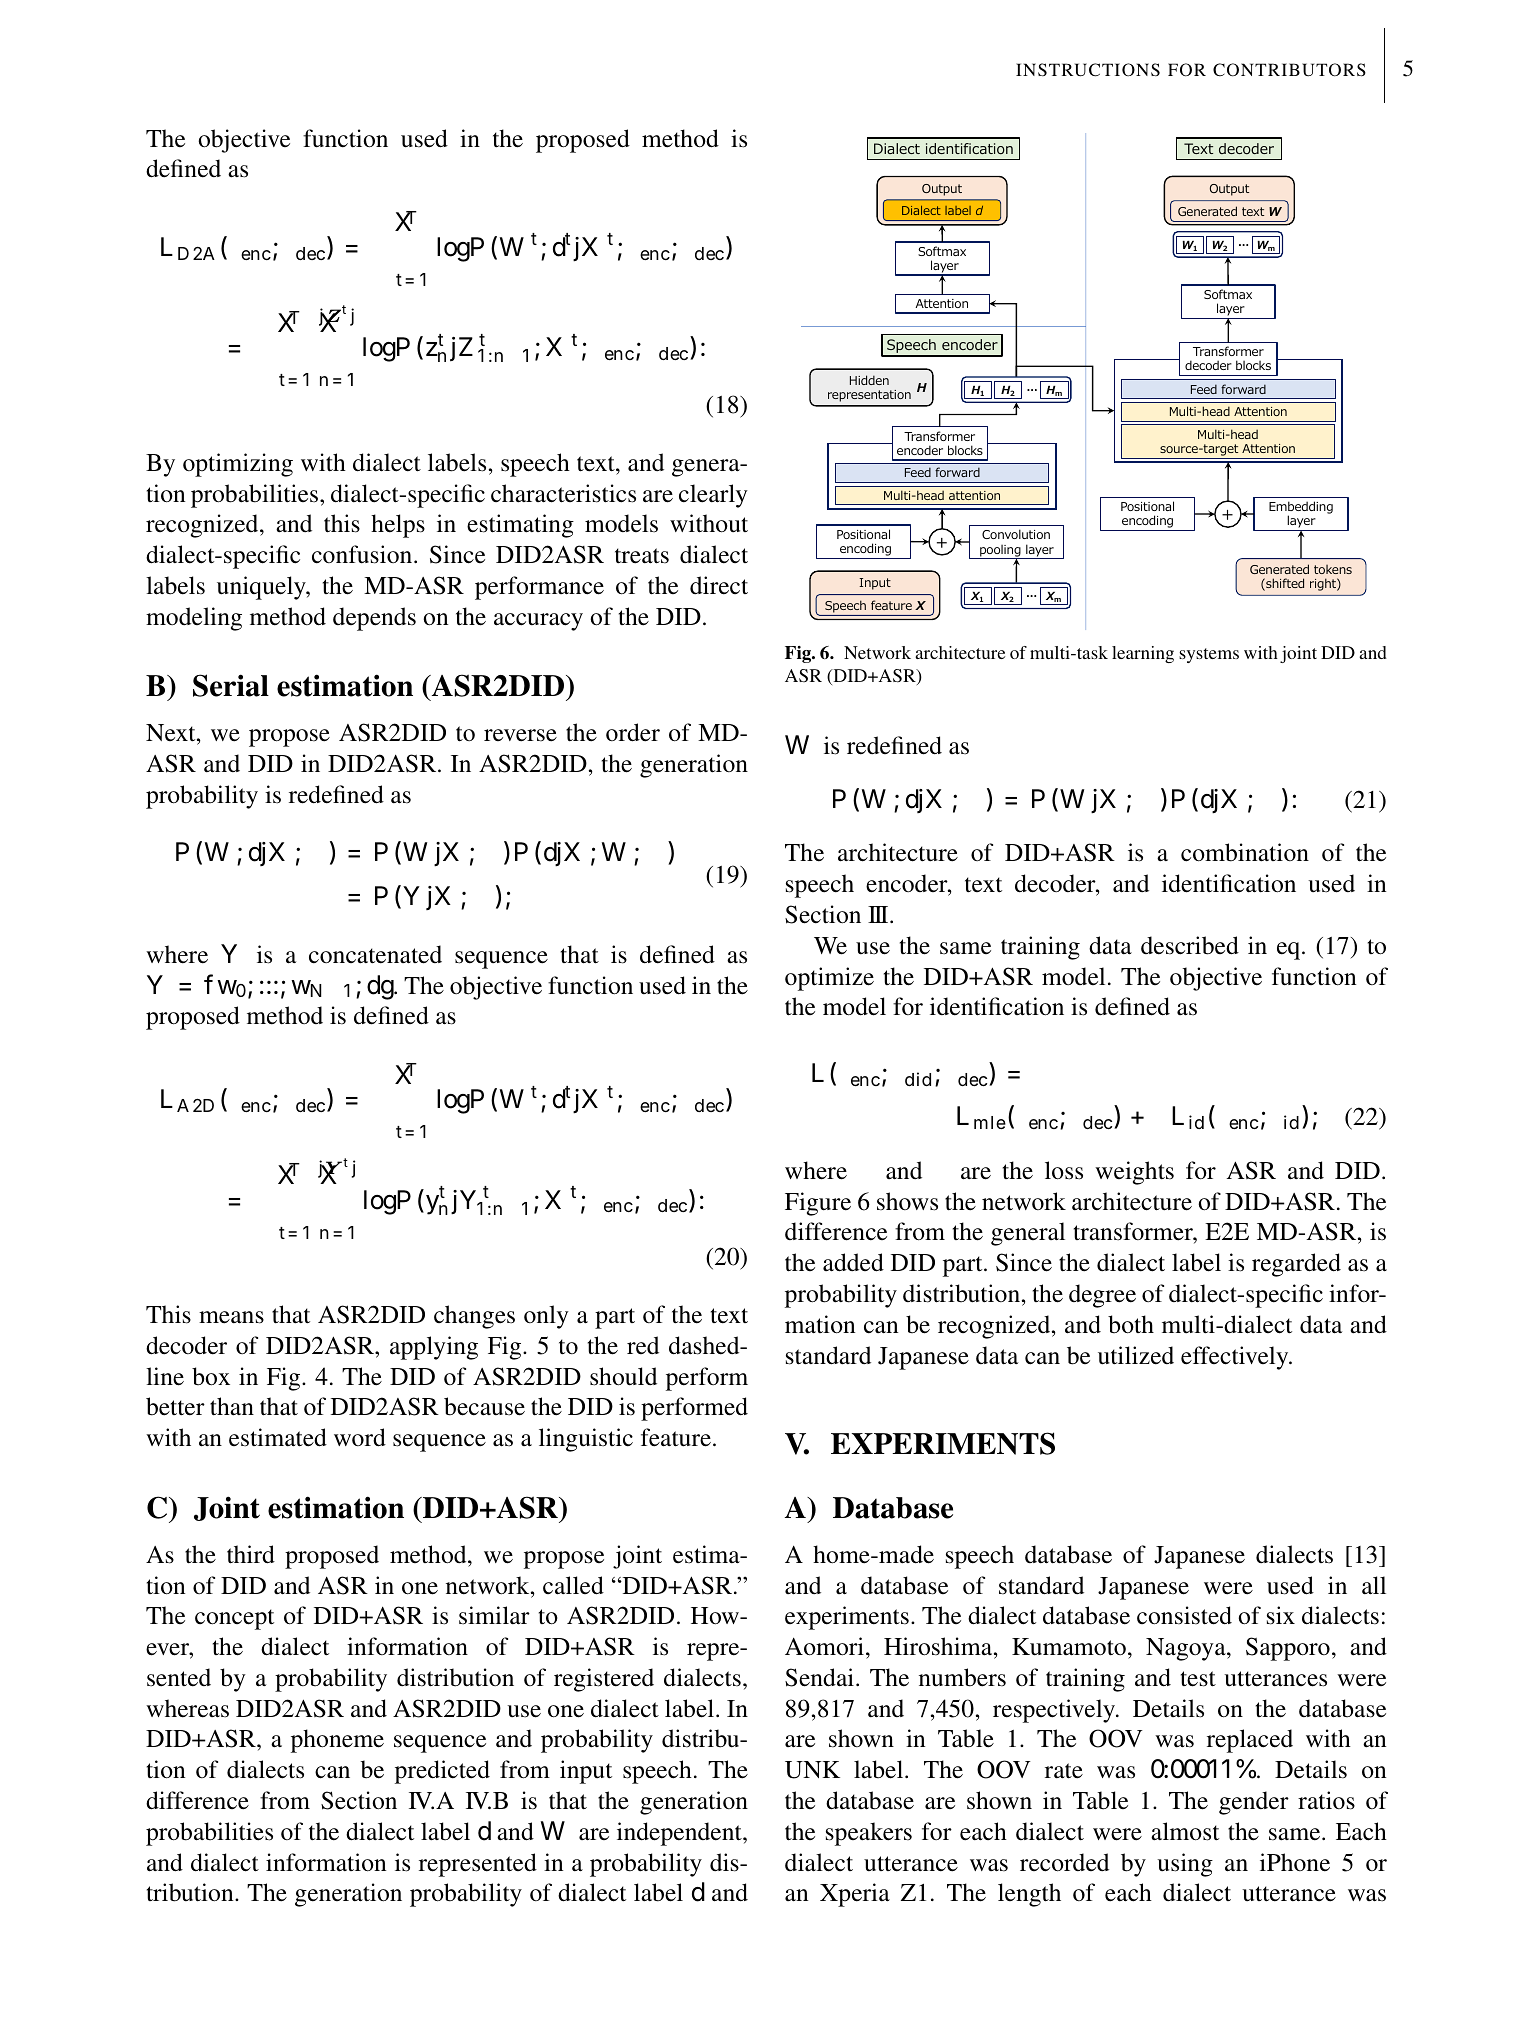 This screenshot has height=2044, width=1533. I want to click on CONTRIBUTORS, so click(1289, 70).
